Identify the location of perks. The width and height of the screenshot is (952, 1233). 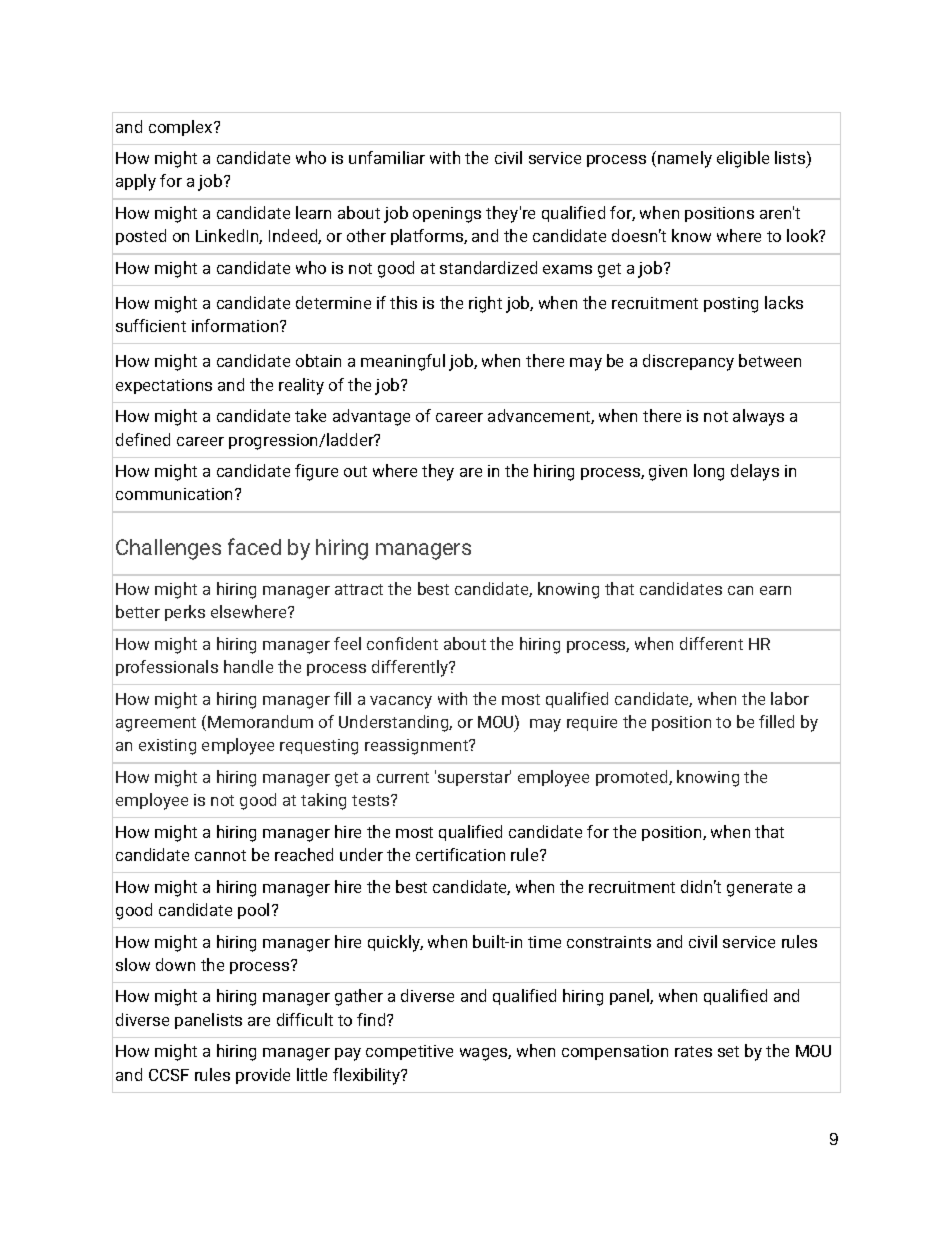
(185, 613).
